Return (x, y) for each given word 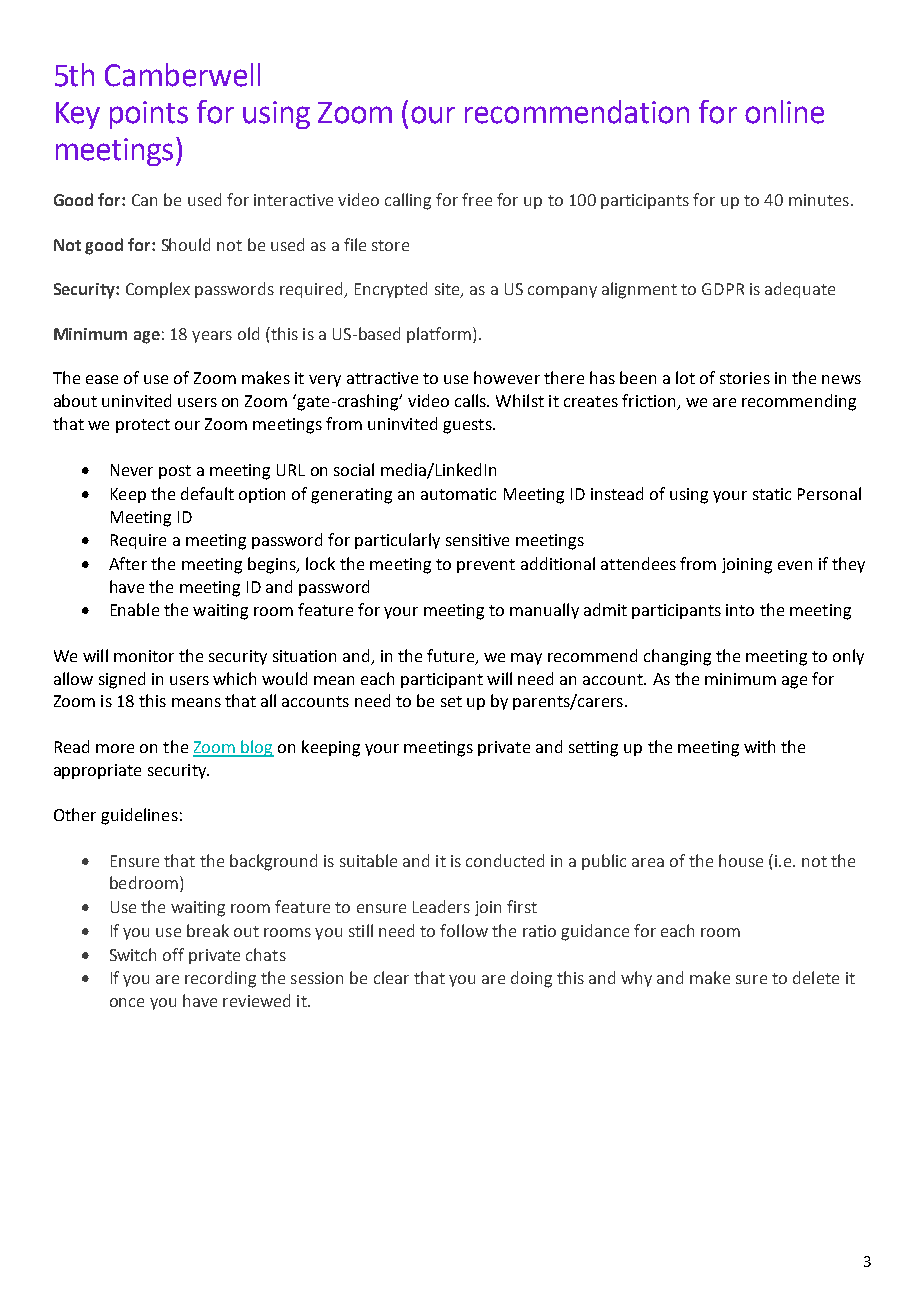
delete (816, 977)
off (173, 954)
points (149, 115)
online (784, 112)
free (477, 199)
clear (391, 977)
